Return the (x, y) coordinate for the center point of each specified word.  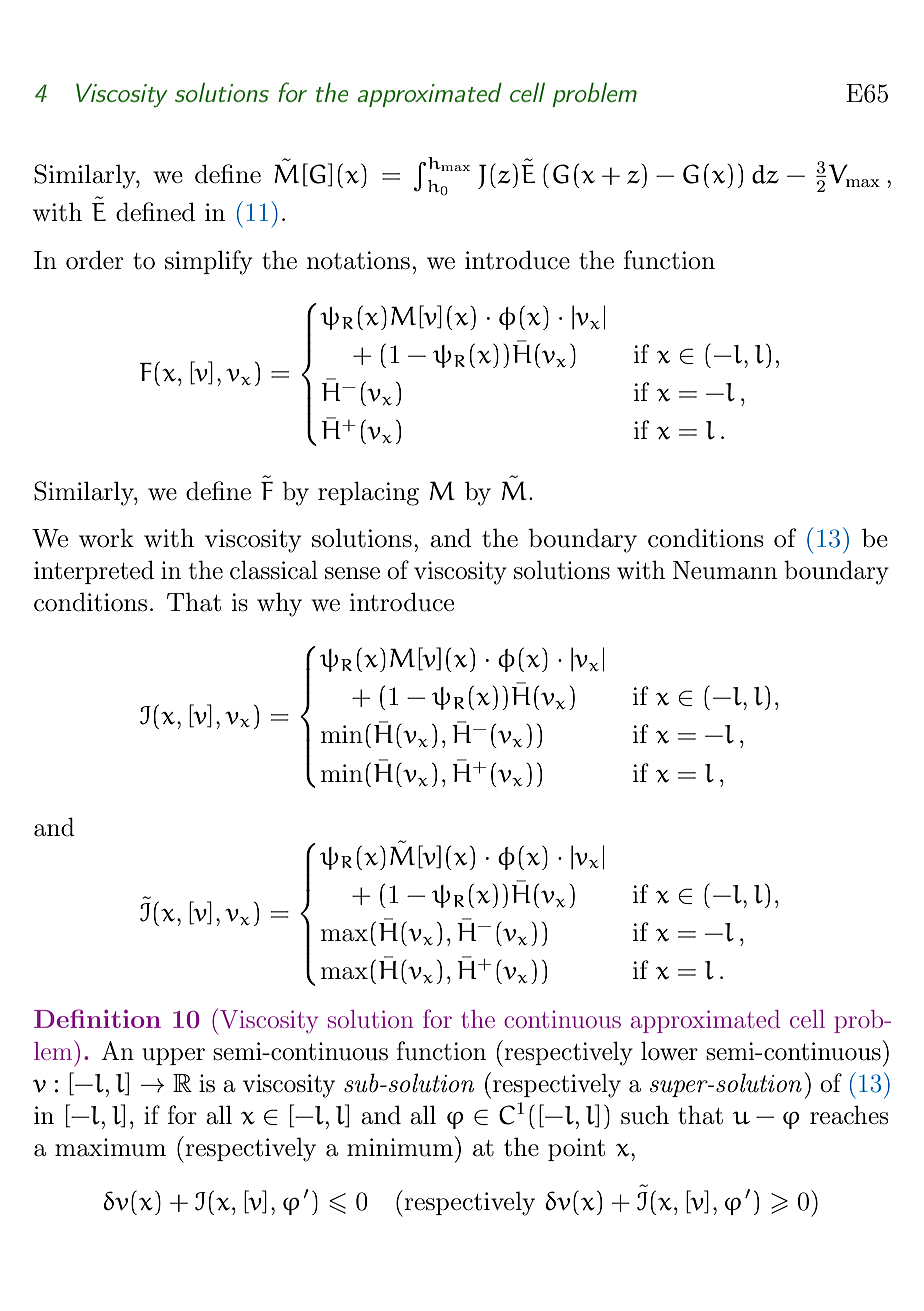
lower (669, 1051)
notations (358, 260)
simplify (209, 262)
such (645, 1115)
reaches (849, 1115)
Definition (97, 1018)
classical (274, 570)
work (106, 538)
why (279, 604)
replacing (368, 493)
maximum (110, 1147)
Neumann (725, 570)
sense (352, 573)
